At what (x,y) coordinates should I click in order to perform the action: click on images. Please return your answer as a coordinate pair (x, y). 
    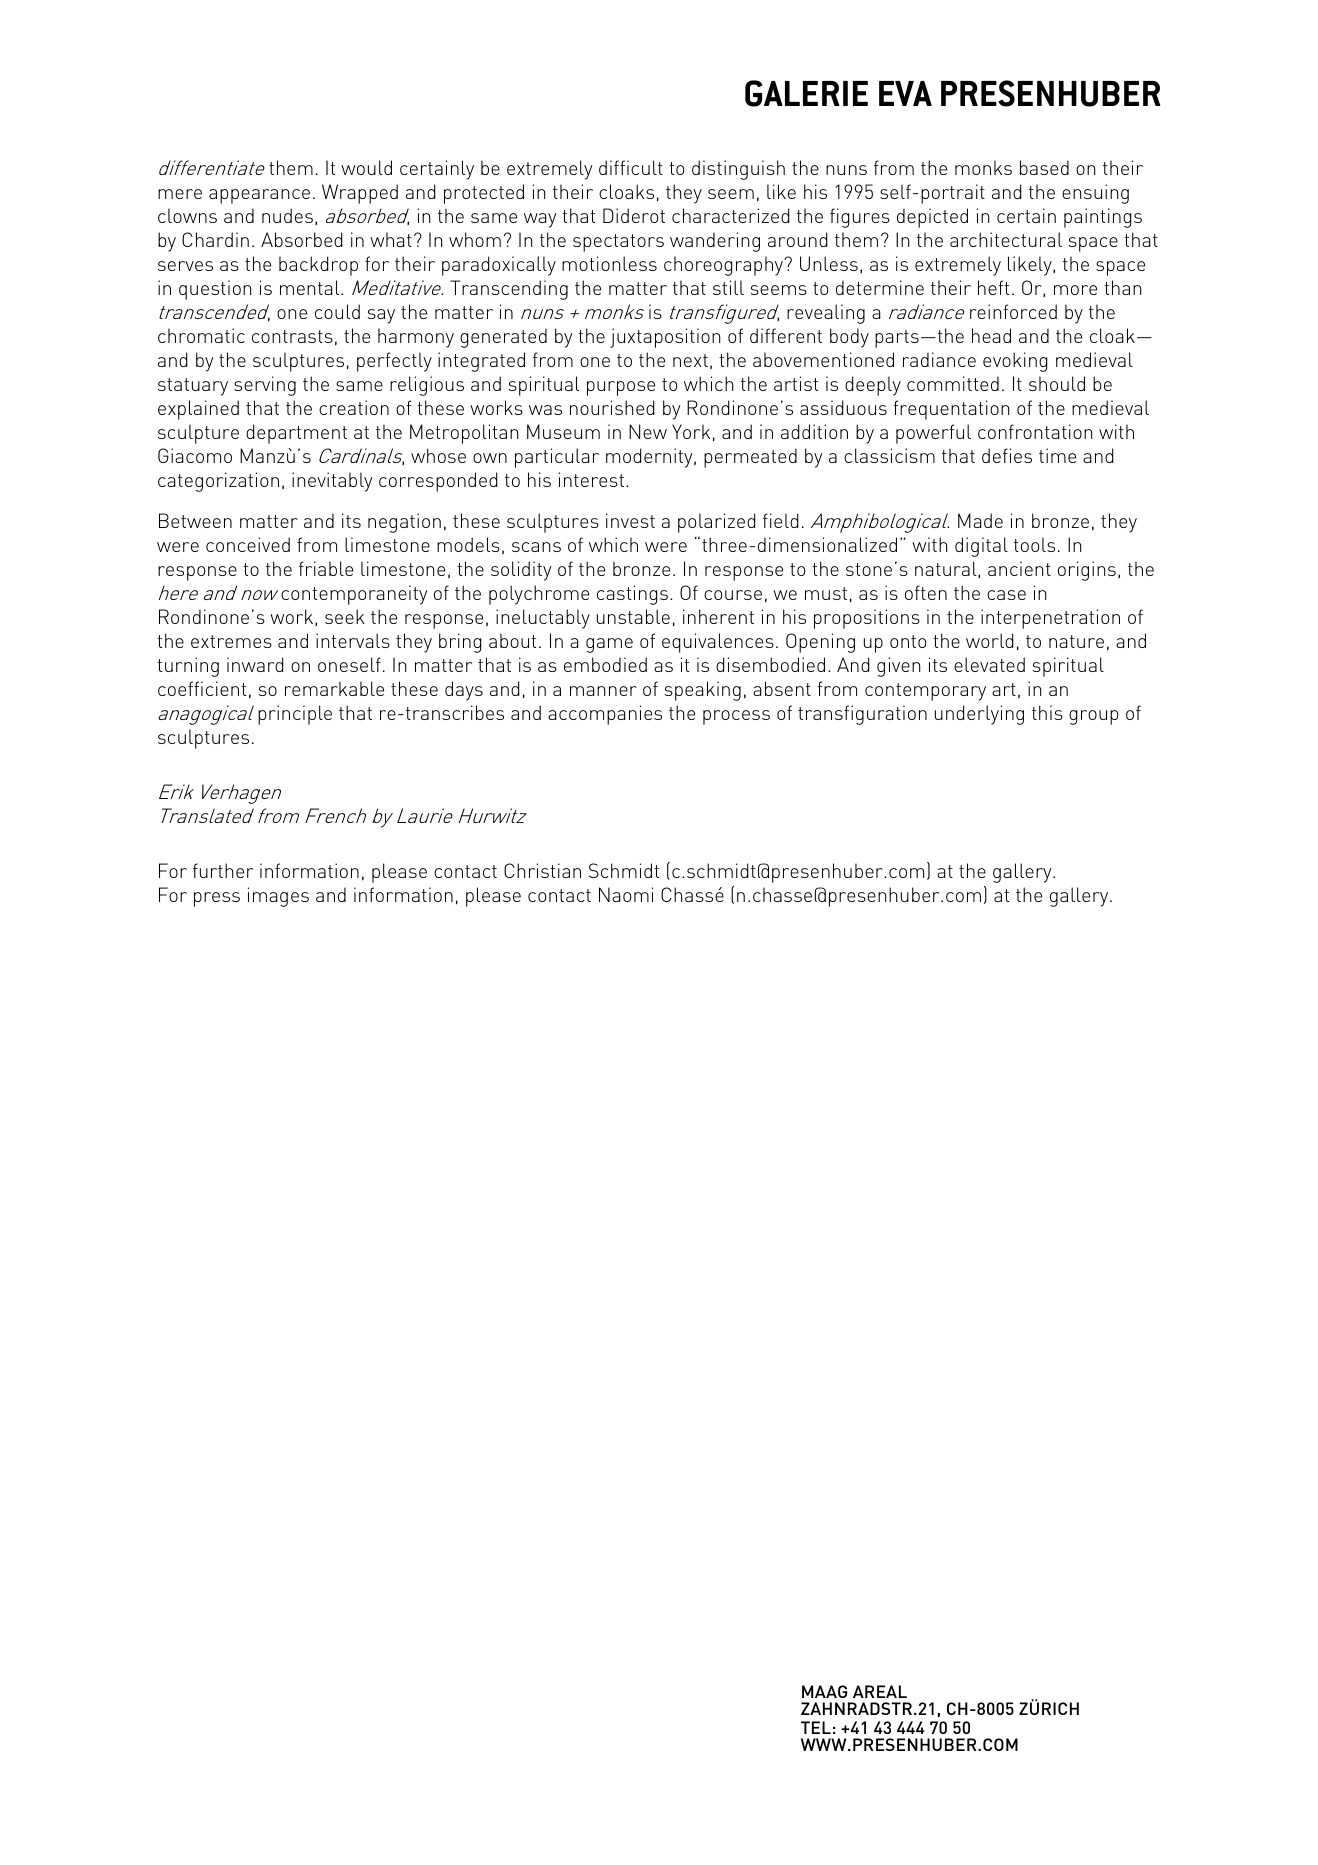
    Looking at the image, I should click on (278, 897).
